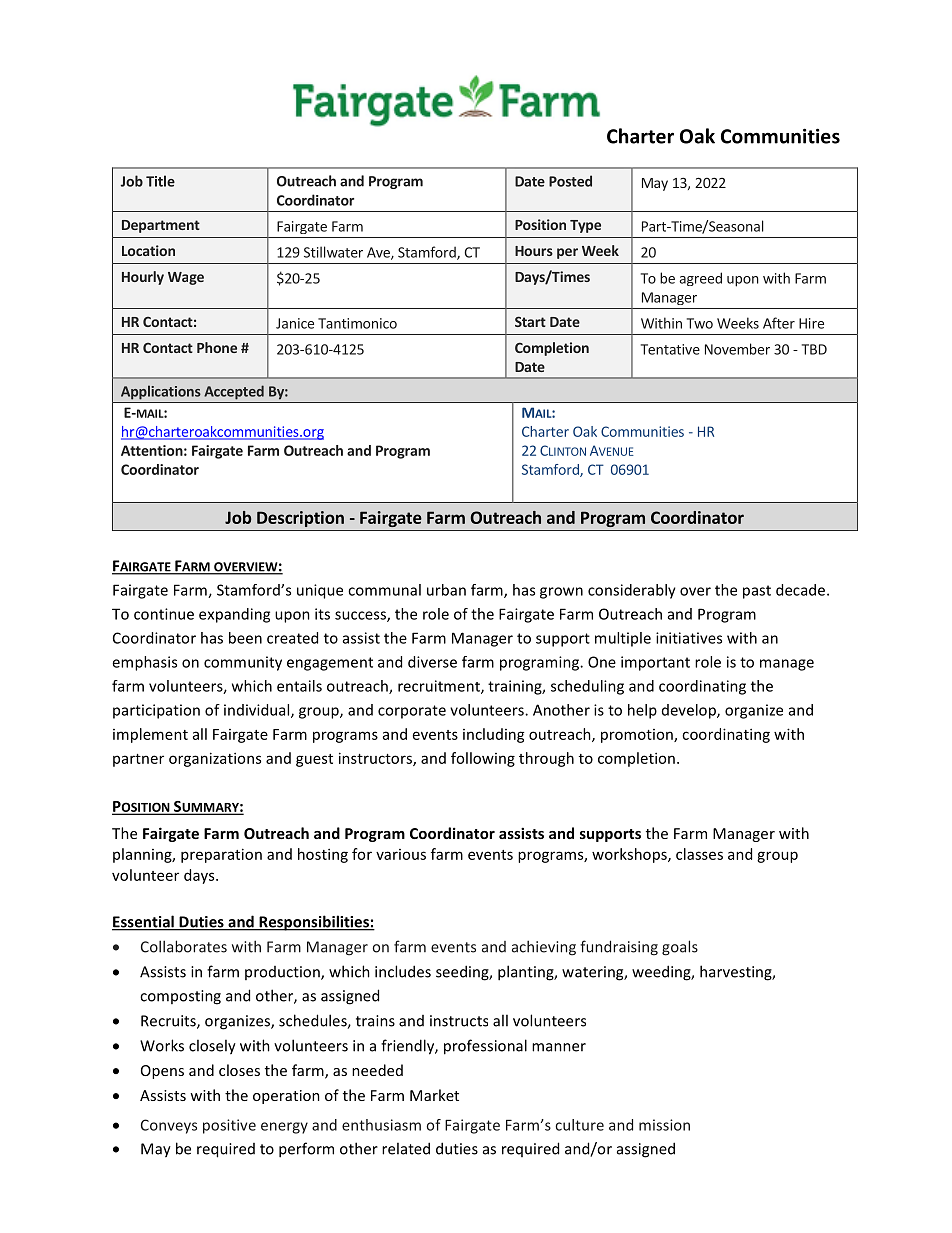 The width and height of the screenshot is (952, 1233). What do you see at coordinates (700, 279) in the screenshot?
I see `agreed` at bounding box center [700, 279].
